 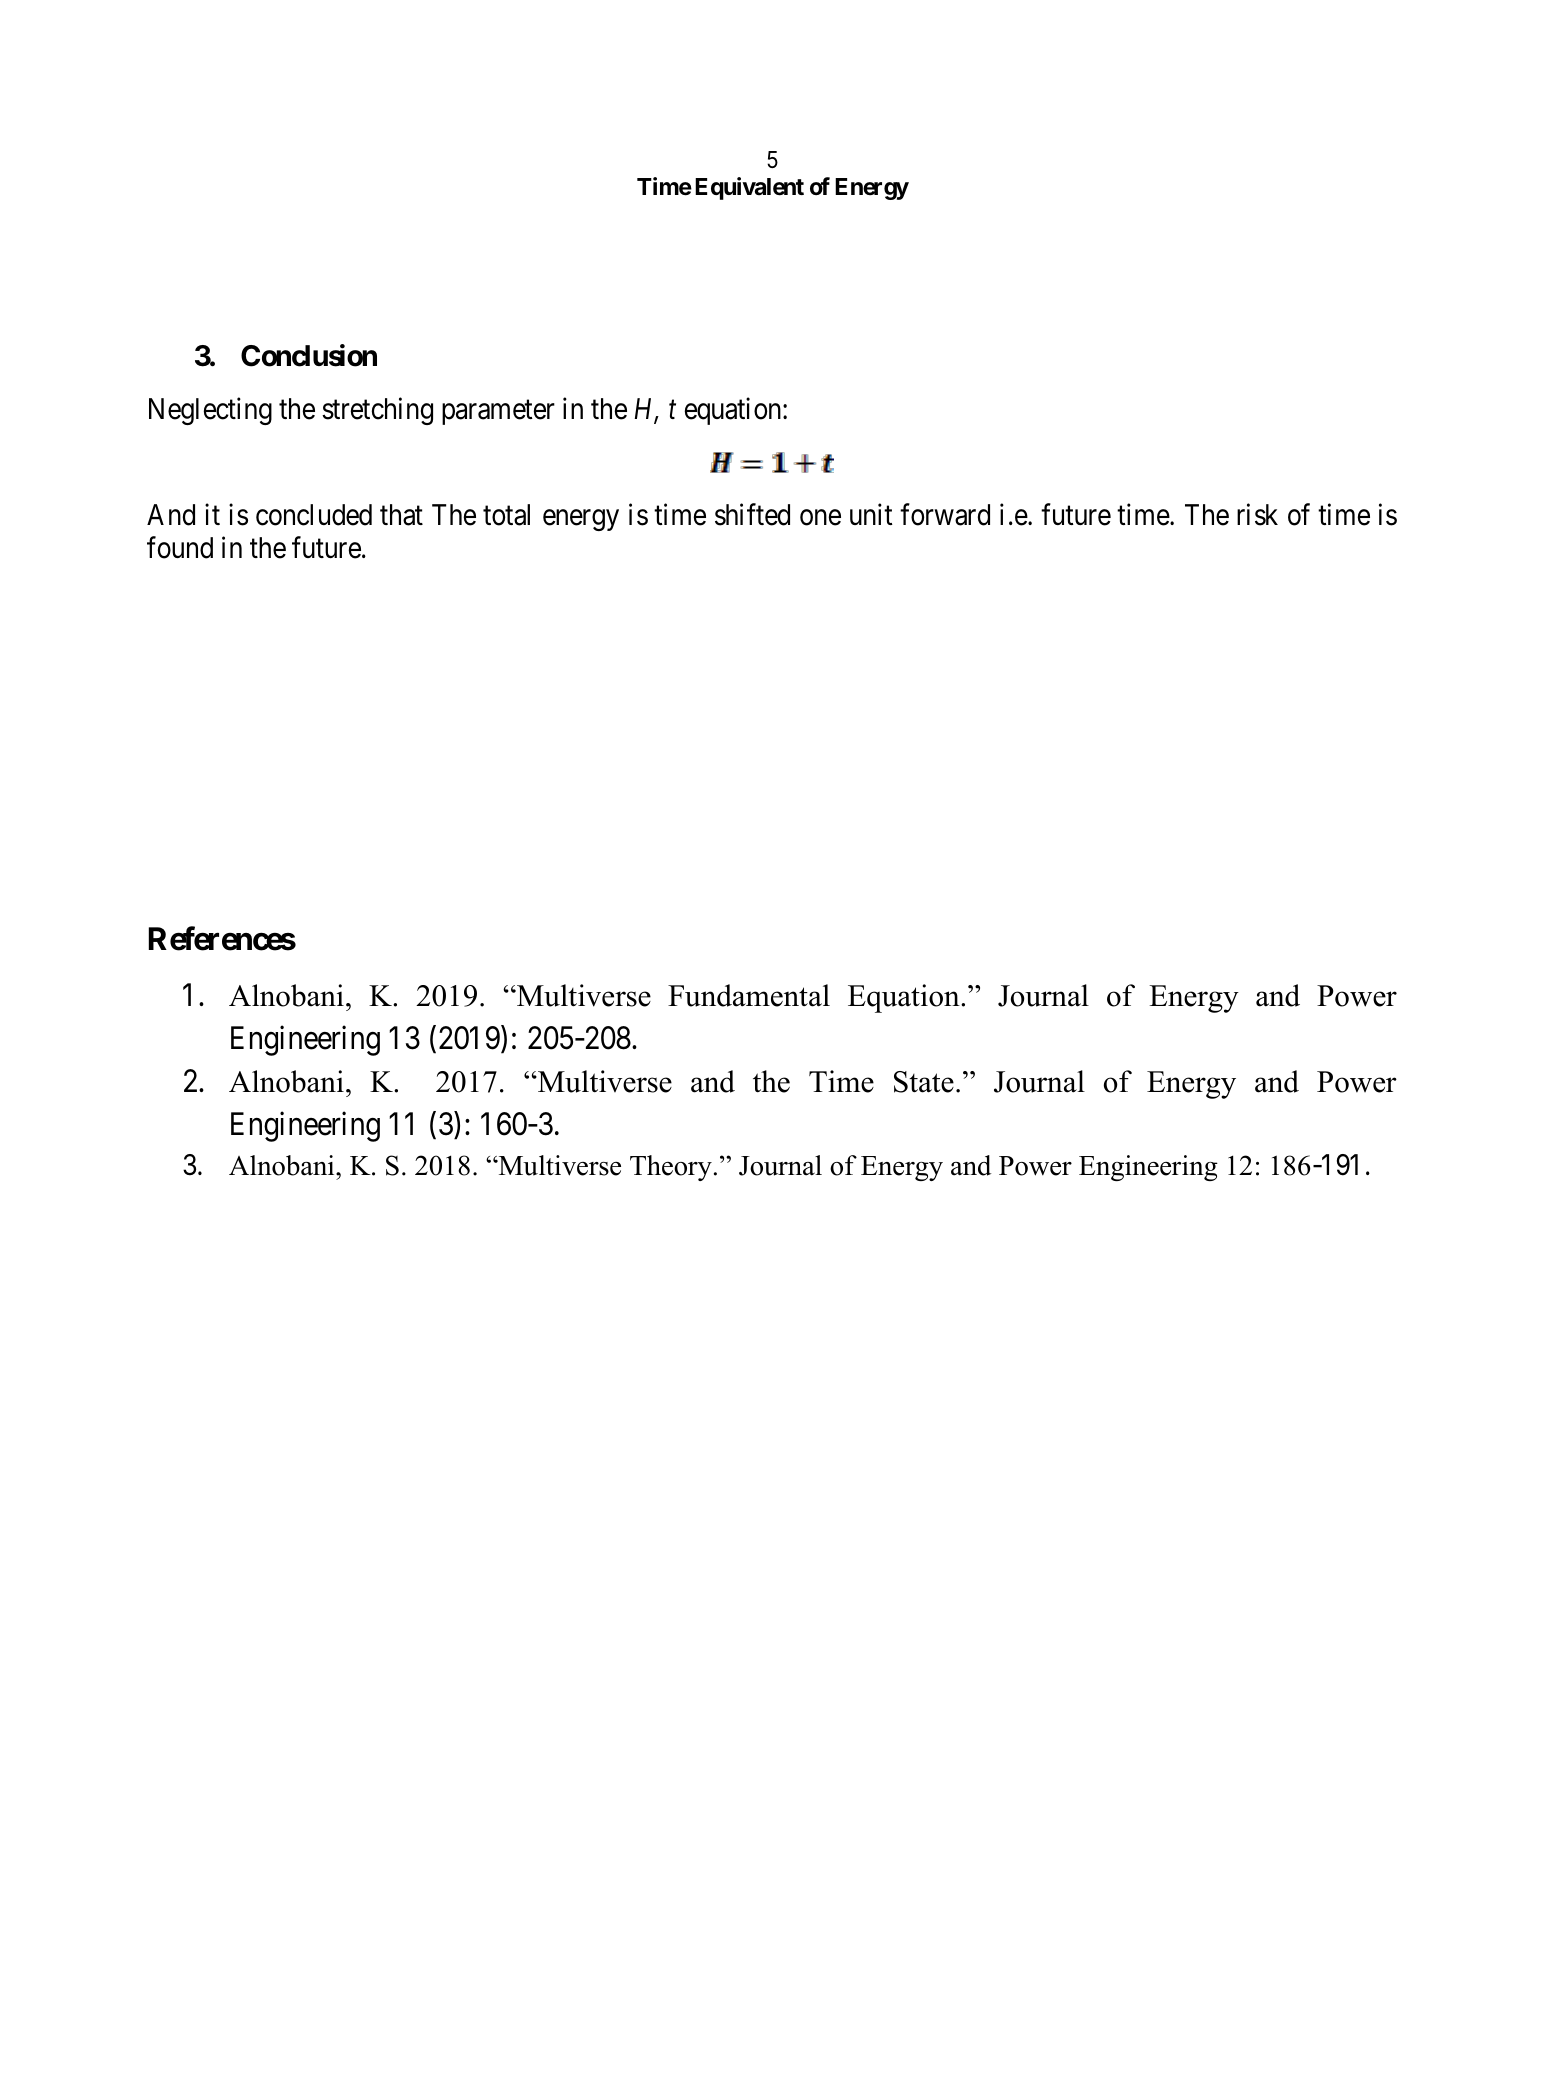 What do you see at coordinates (752, 515) in the screenshot?
I see `shifted` at bounding box center [752, 515].
